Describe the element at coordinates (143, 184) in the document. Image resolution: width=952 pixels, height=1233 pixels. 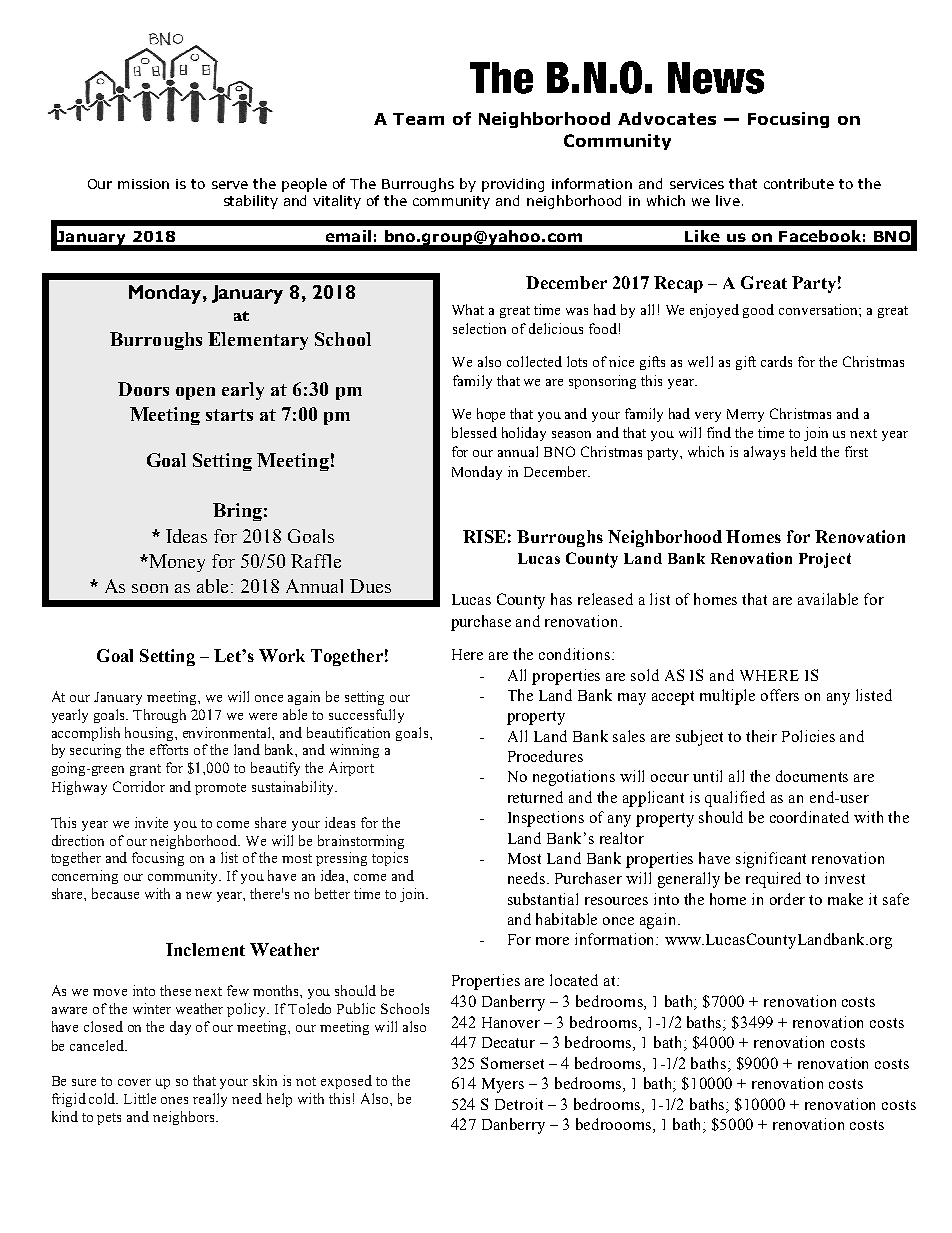
I see `mission` at that location.
